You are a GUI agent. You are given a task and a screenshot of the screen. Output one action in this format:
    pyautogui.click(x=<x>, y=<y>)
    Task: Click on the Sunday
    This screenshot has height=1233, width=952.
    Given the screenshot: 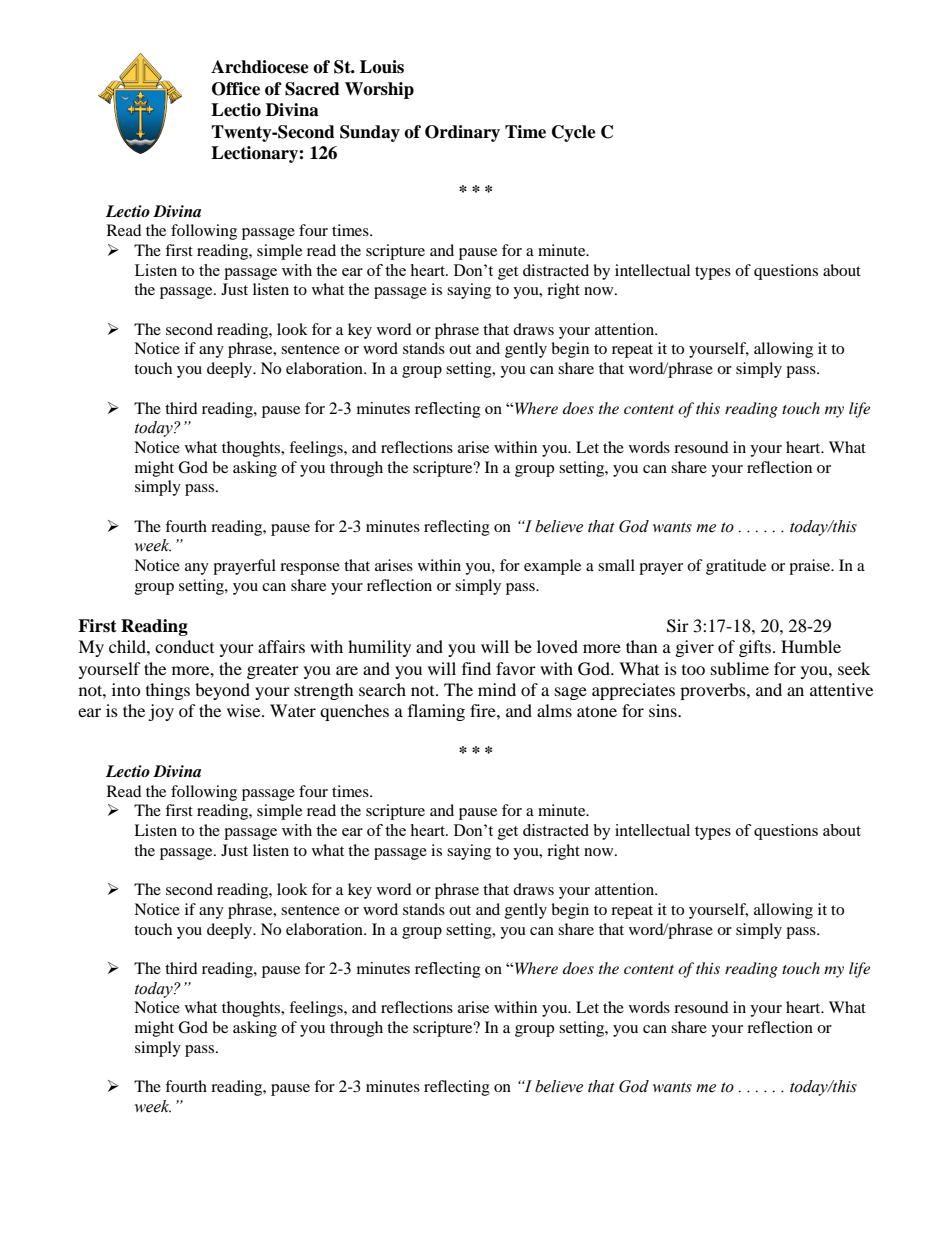 What is the action you would take?
    pyautogui.click(x=370, y=133)
